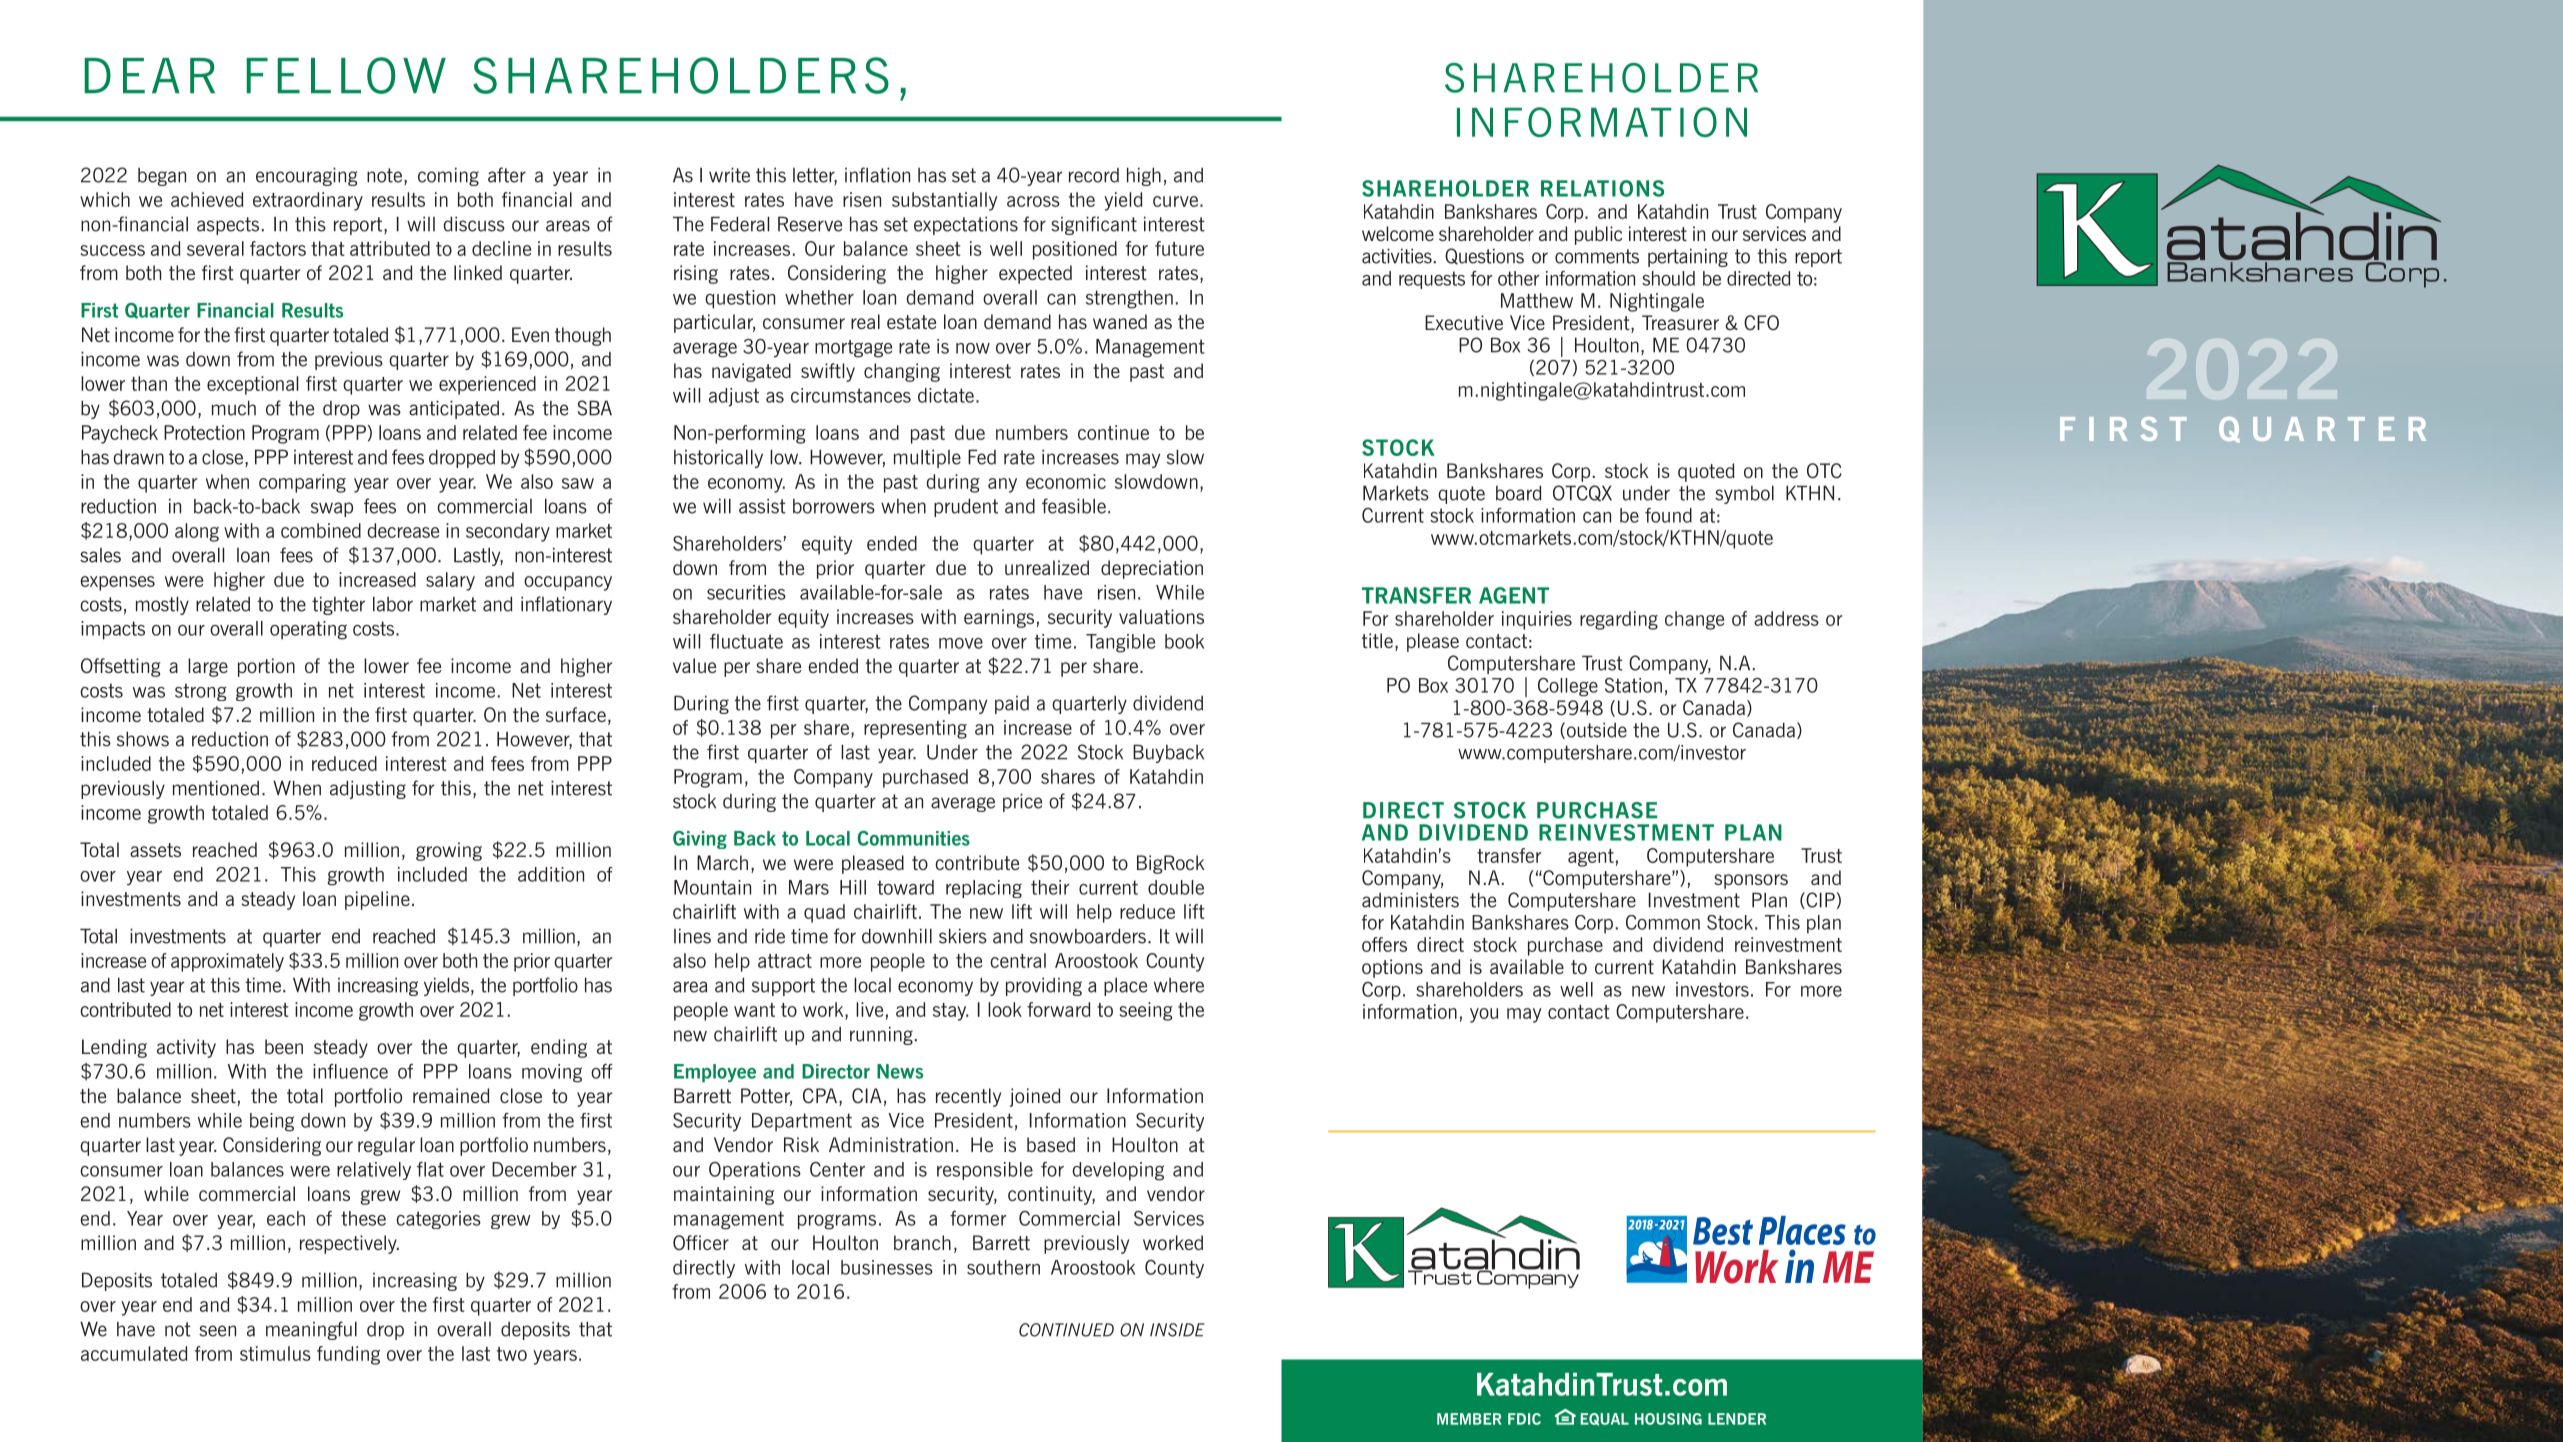 This image has width=2563, height=1442. Describe the element at coordinates (1602, 188) in the image. I see `RELATIONS` at that location.
